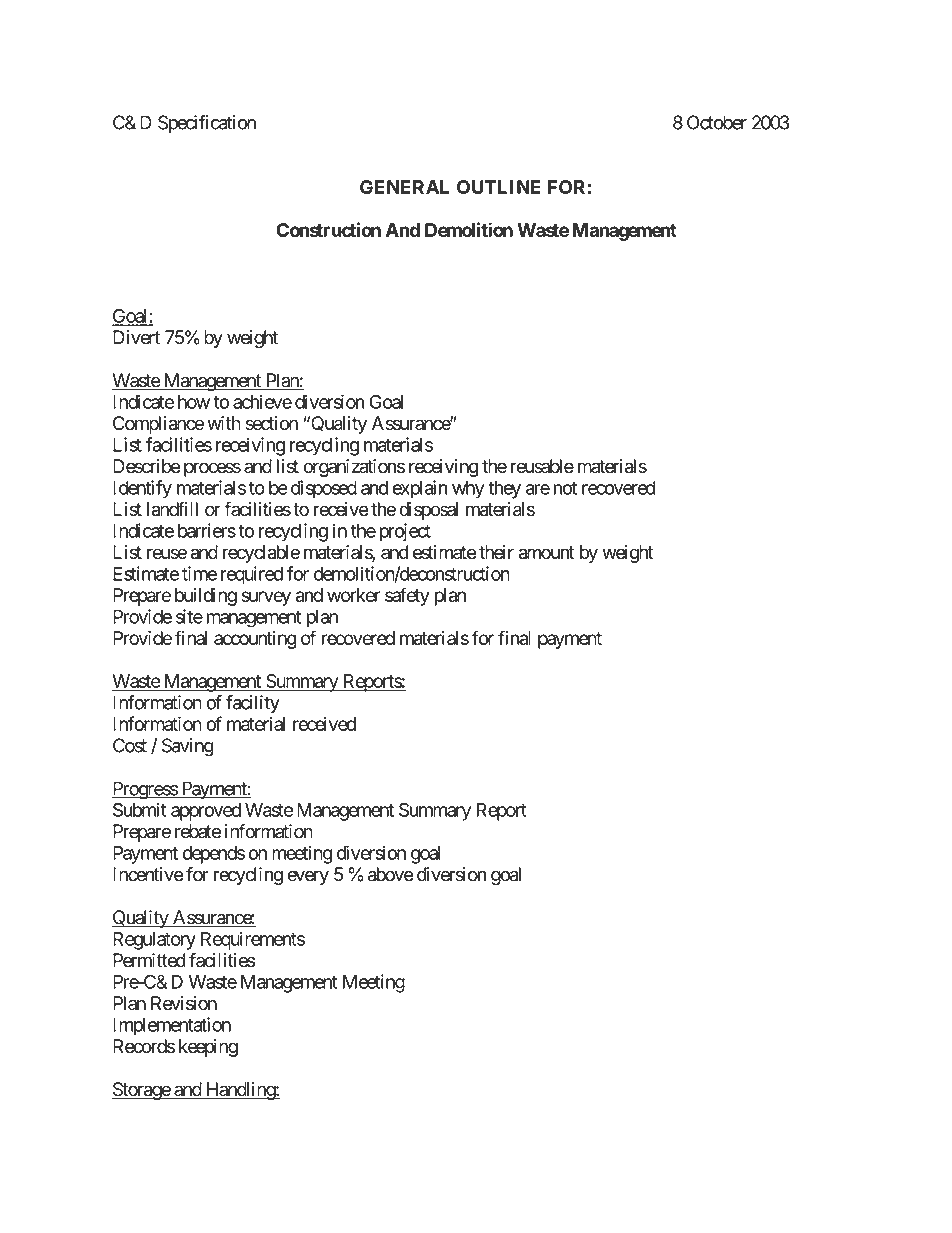 Image resolution: width=952 pixels, height=1233 pixels. Describe the element at coordinates (206, 812) in the image. I see `approved` at that location.
